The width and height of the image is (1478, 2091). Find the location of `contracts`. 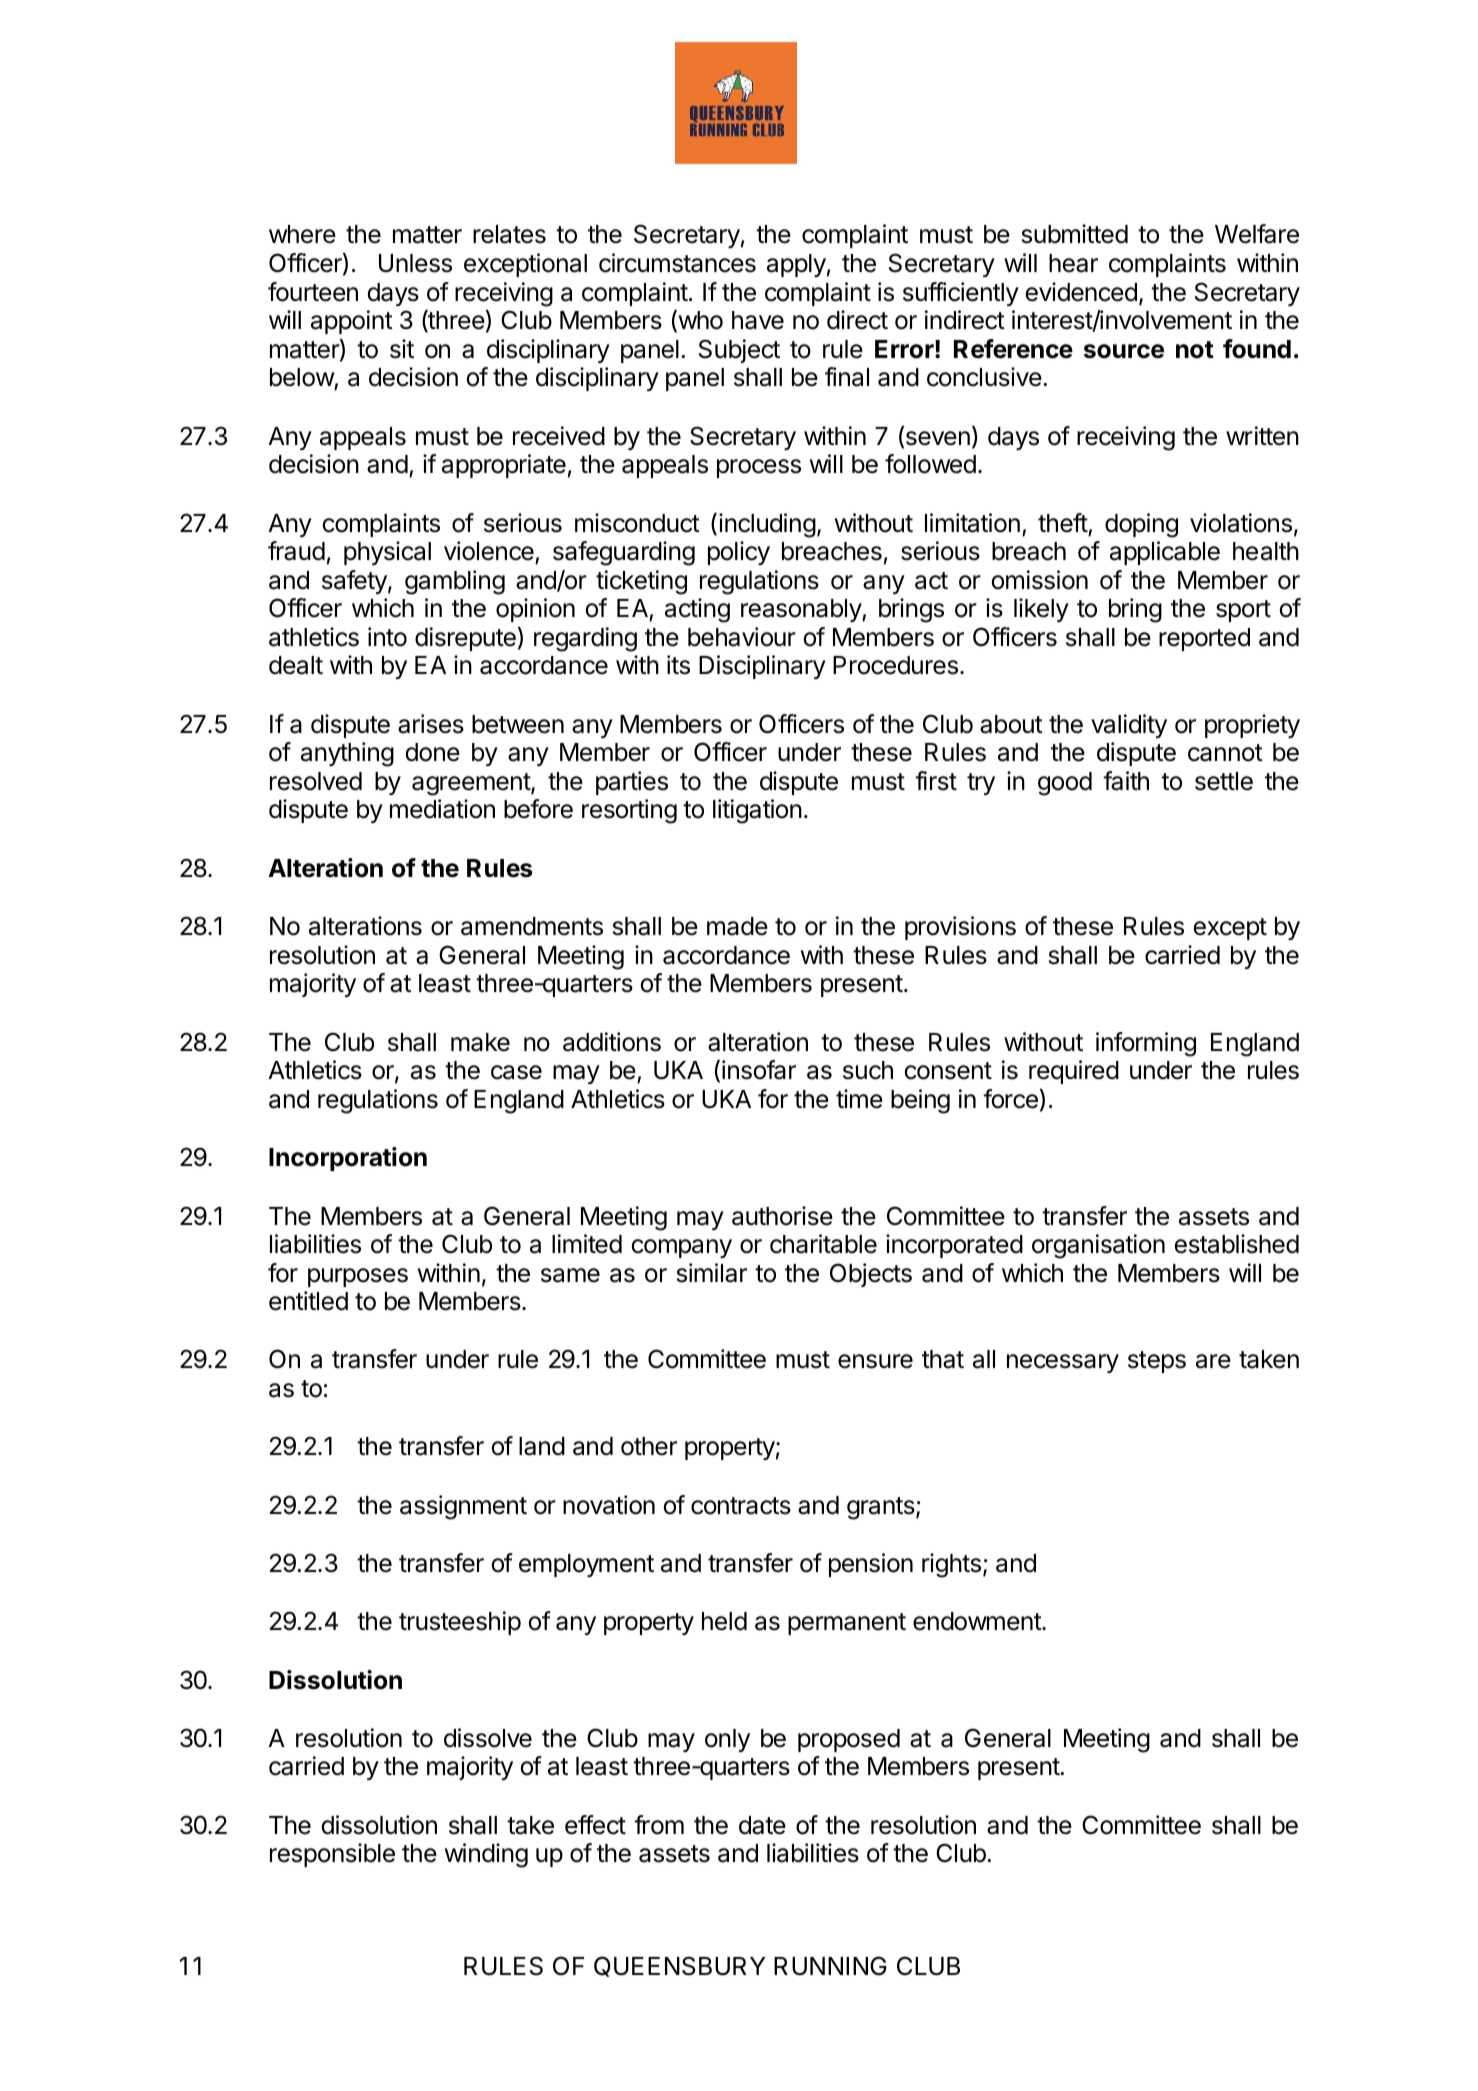

contracts is located at coordinates (741, 1506).
